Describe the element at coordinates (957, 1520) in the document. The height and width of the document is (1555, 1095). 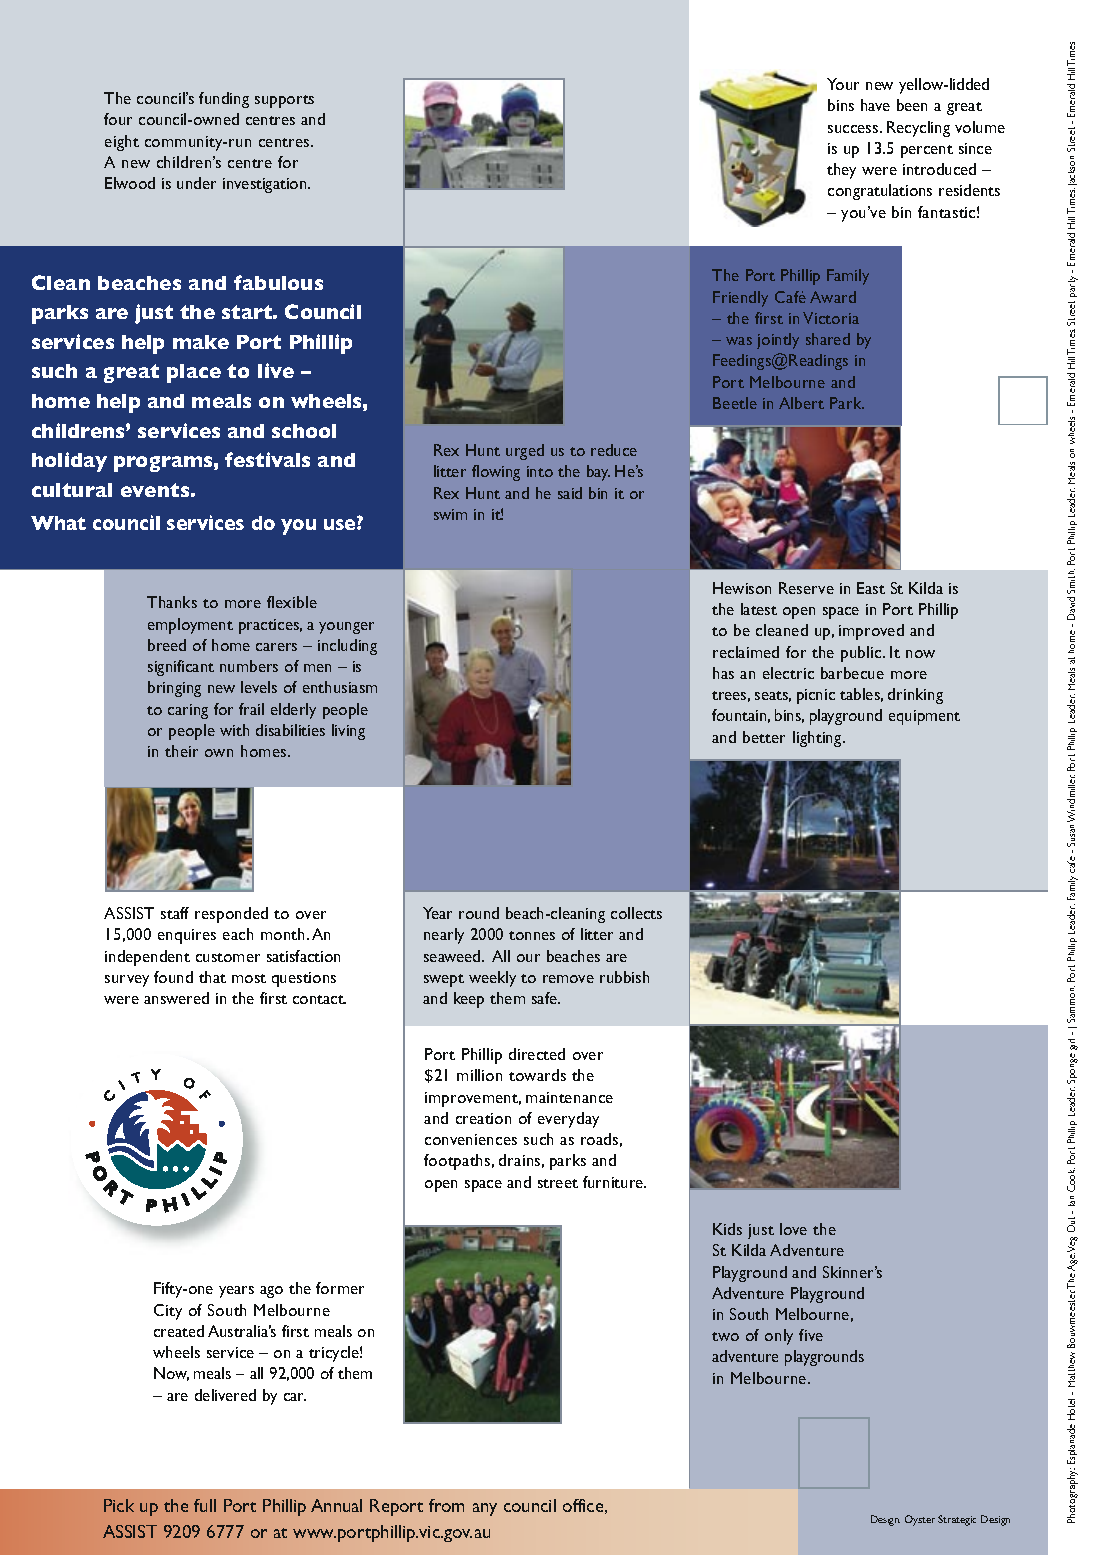
I see `Strategic` at that location.
